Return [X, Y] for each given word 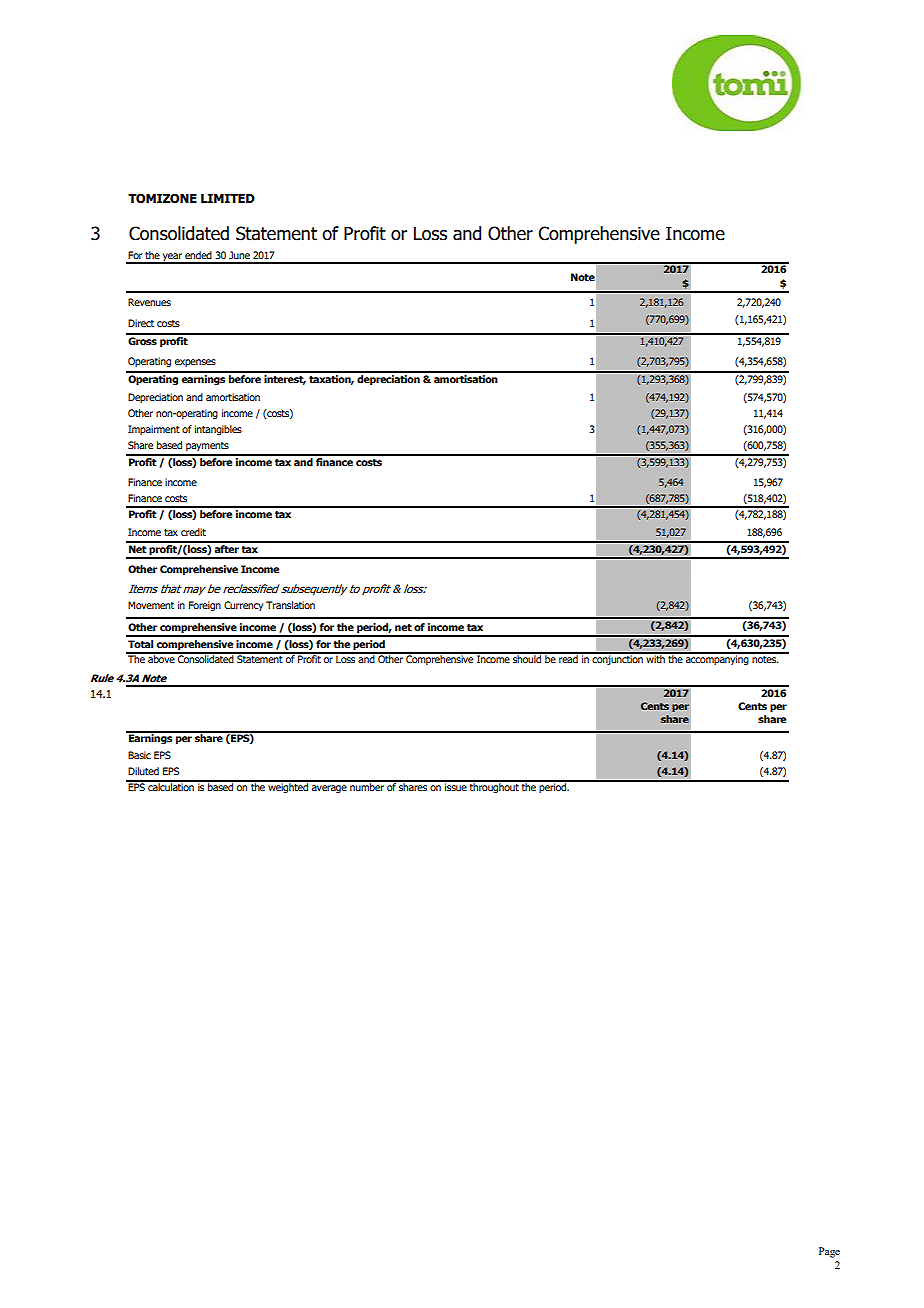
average [329, 789]
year [172, 258]
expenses [195, 363]
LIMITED [228, 198]
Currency [243, 606]
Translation [290, 605]
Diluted [143, 771]
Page [829, 1252]
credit [193, 532]
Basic [139, 755]
